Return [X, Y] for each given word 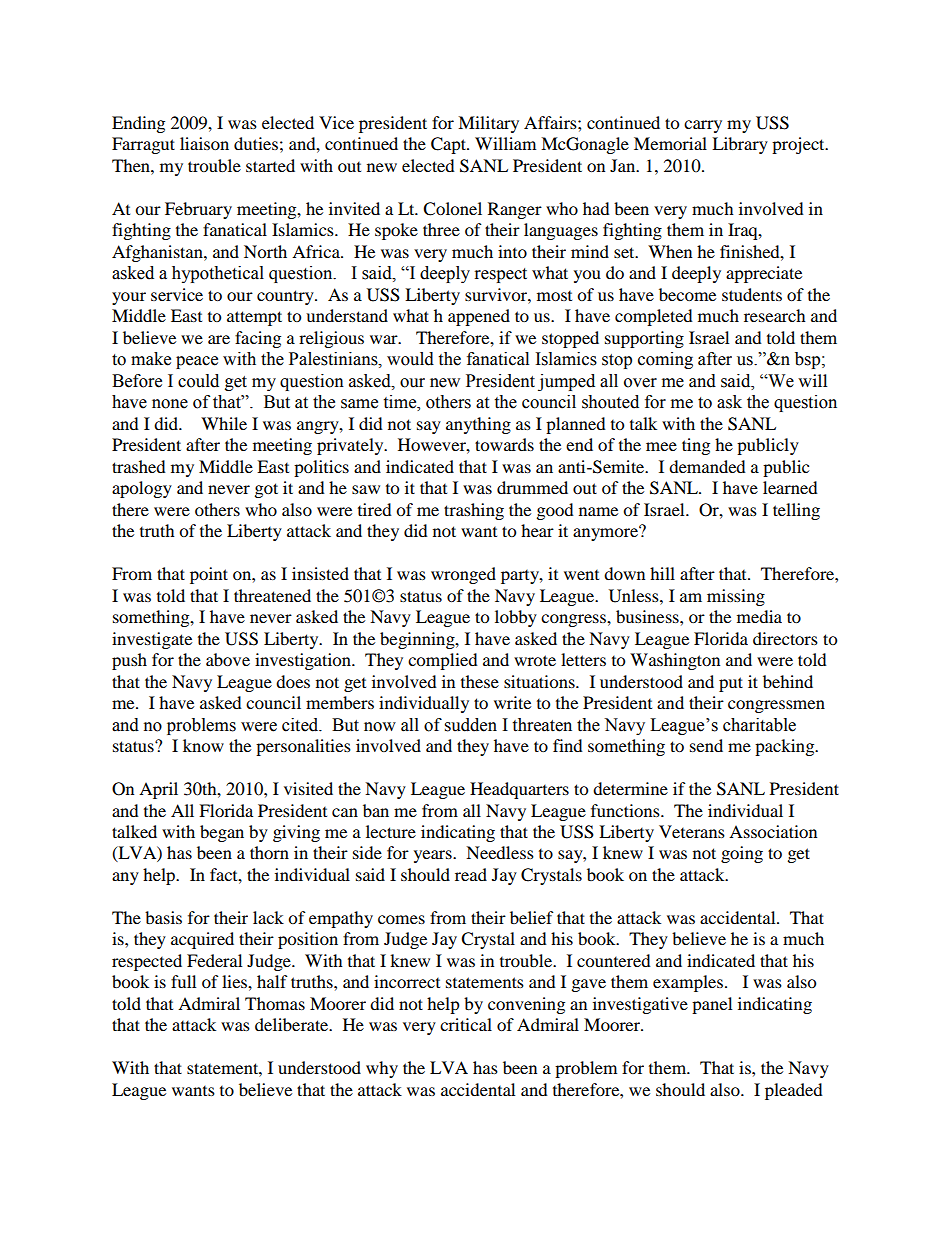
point [209, 575]
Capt [449, 145]
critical [466, 1024]
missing [736, 597]
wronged [463, 575]
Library [740, 145]
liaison [204, 143]
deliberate [293, 1024]
